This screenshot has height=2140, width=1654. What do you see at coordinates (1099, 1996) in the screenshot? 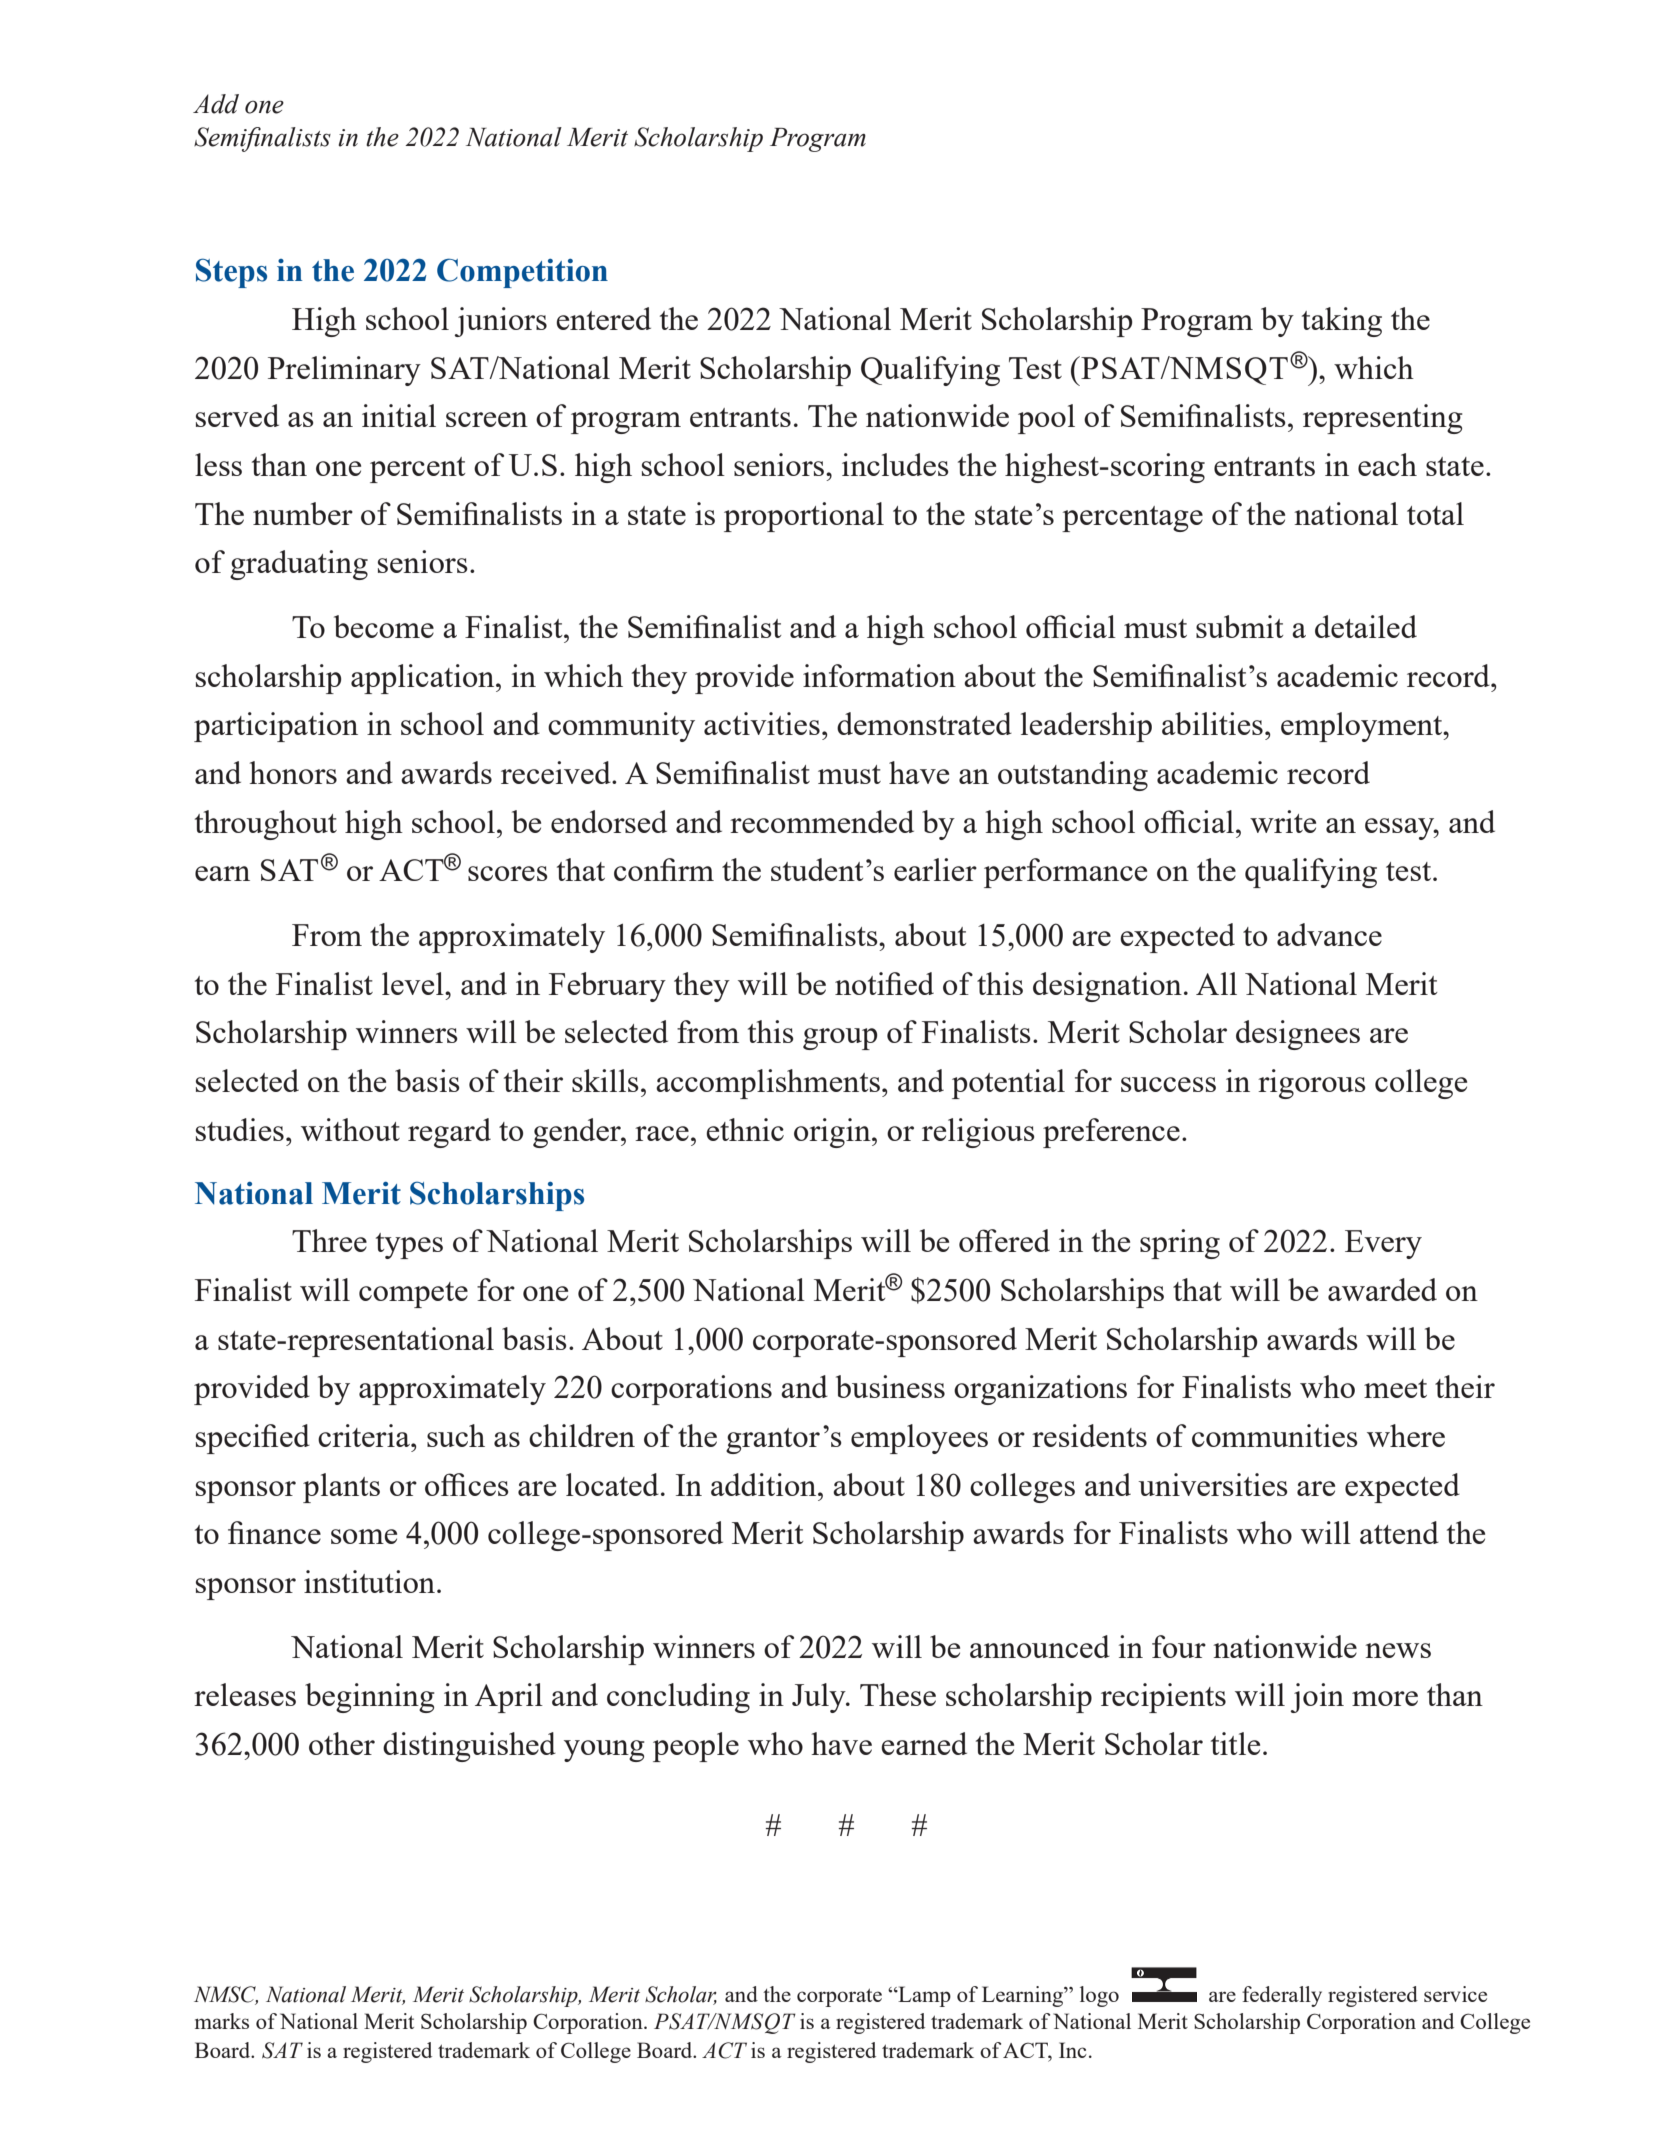
I see `logo` at bounding box center [1099, 1996].
